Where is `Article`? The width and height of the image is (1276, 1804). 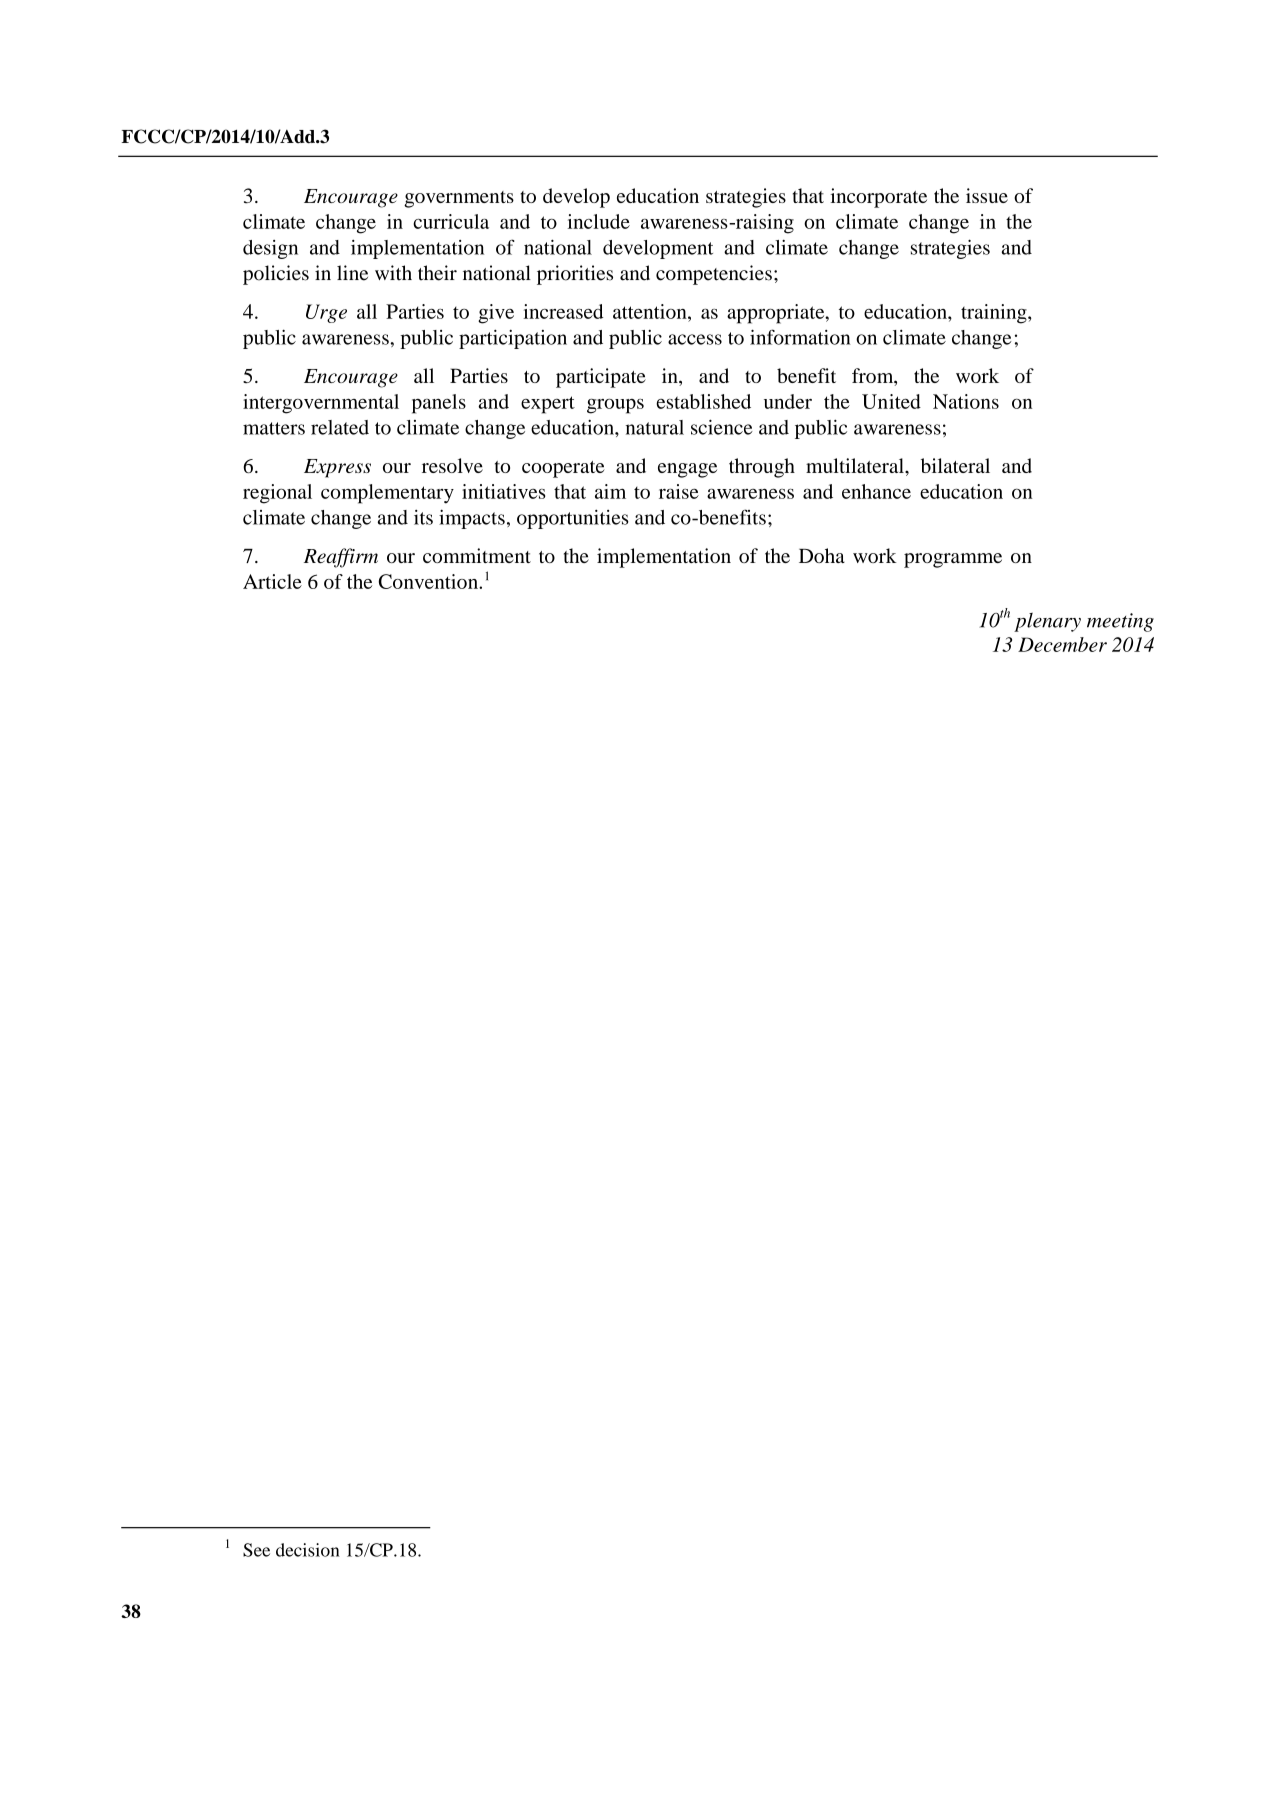
Article is located at coordinates (272, 581).
